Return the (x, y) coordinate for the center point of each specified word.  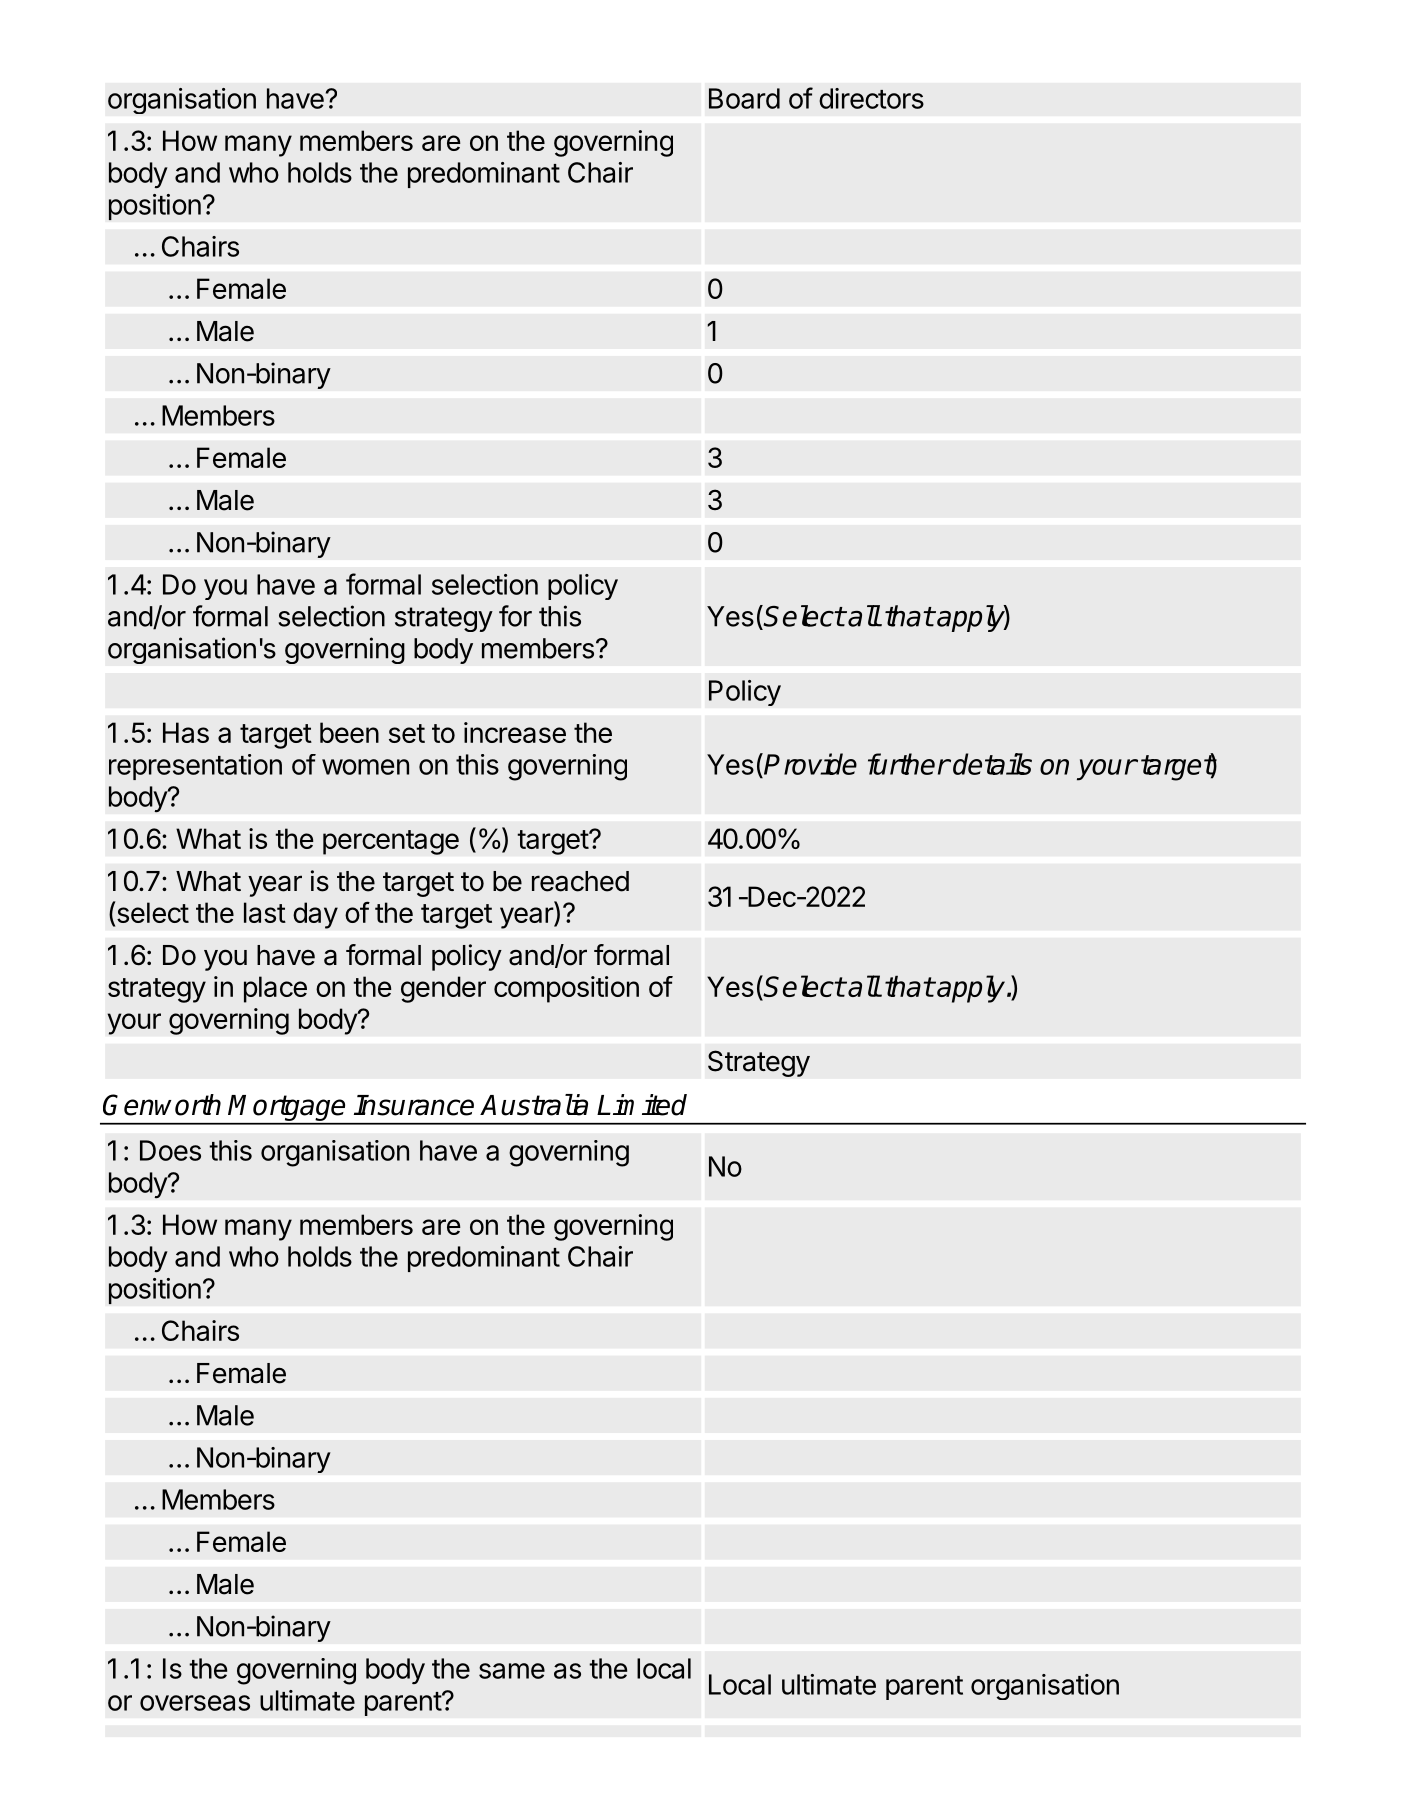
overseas (195, 1703)
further (909, 764)
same (512, 1671)
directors (871, 98)
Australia (534, 1105)
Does (170, 1150)
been (349, 732)
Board (744, 98)
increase (515, 732)
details (992, 764)
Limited (642, 1105)
